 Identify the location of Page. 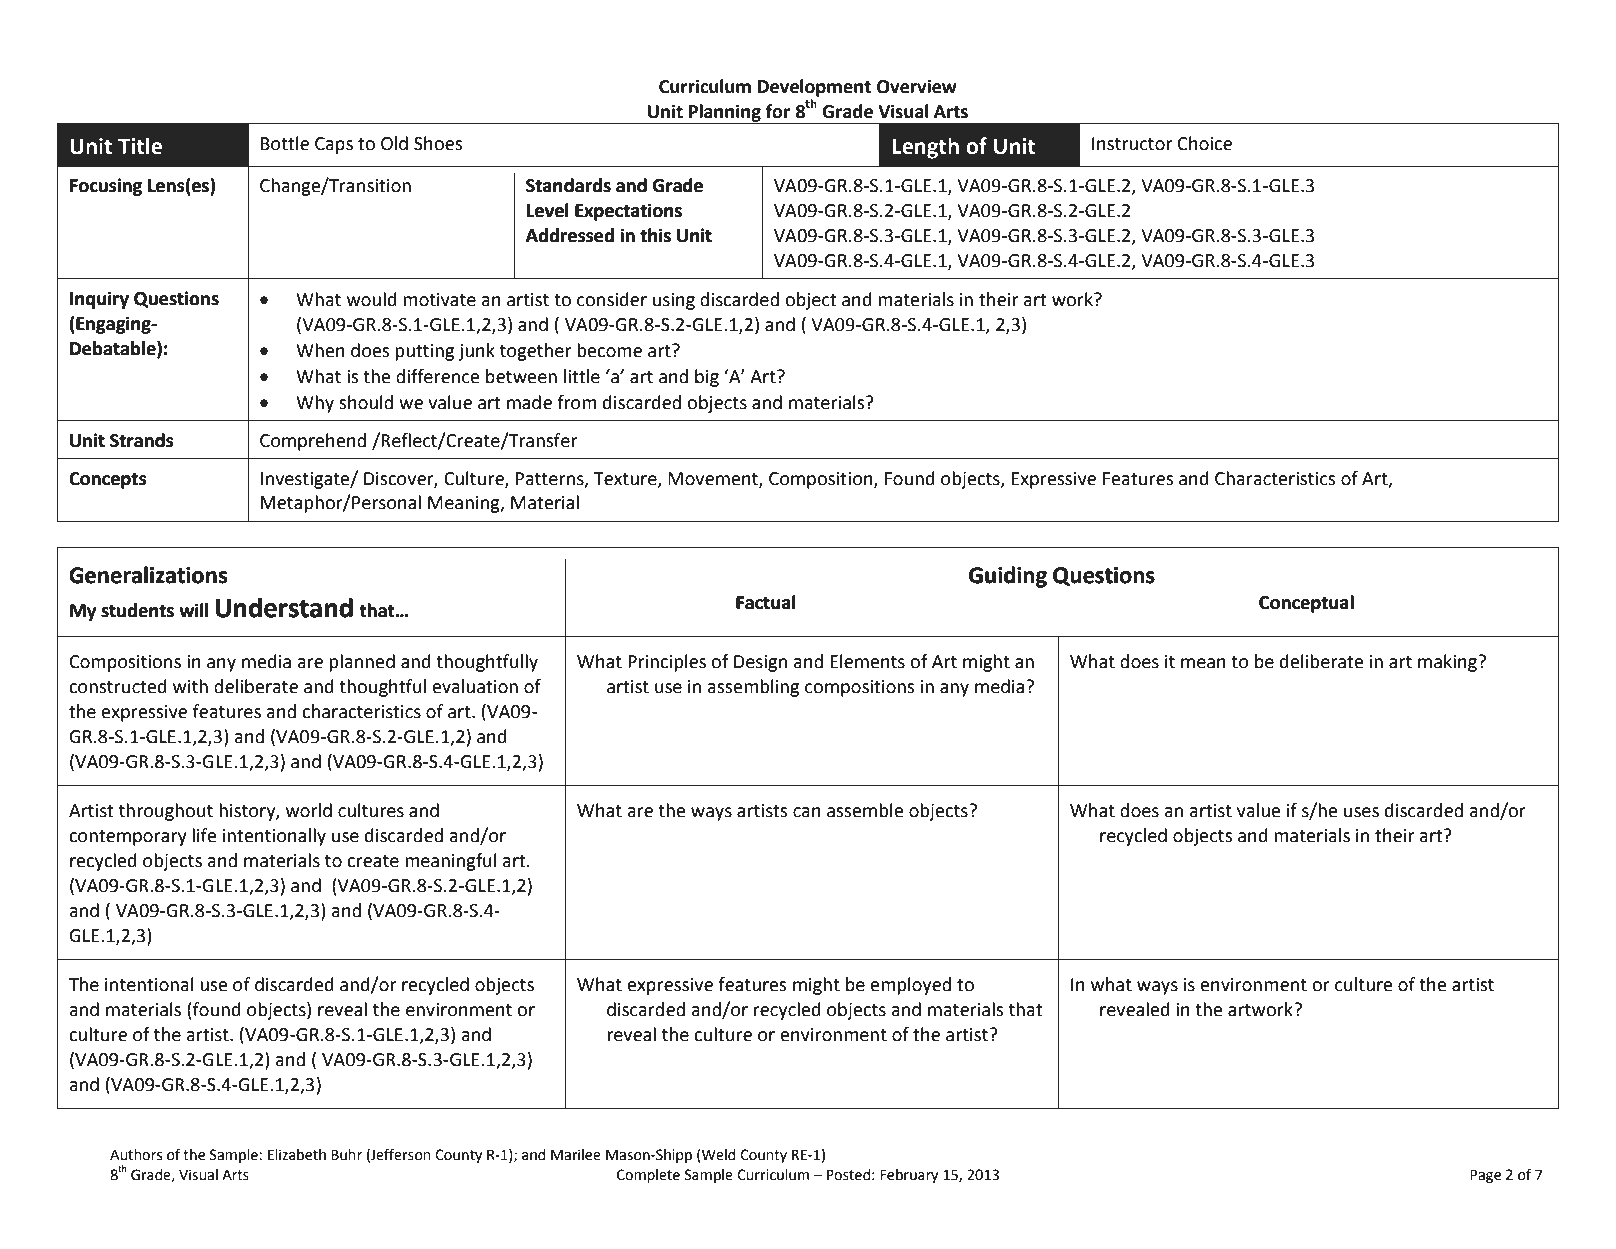
(1485, 1176).
